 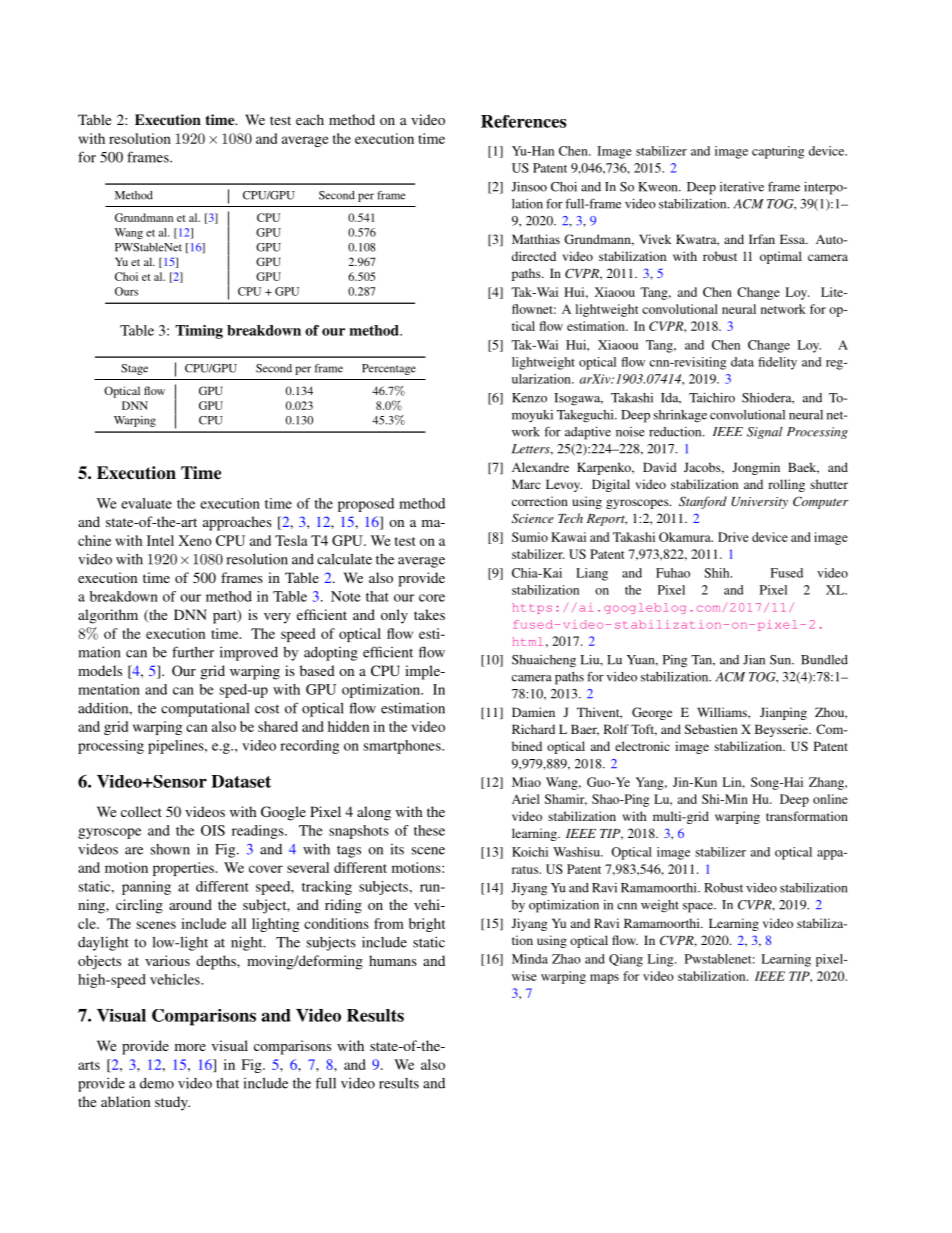 What do you see at coordinates (778, 152) in the screenshot?
I see `capturing` at bounding box center [778, 152].
